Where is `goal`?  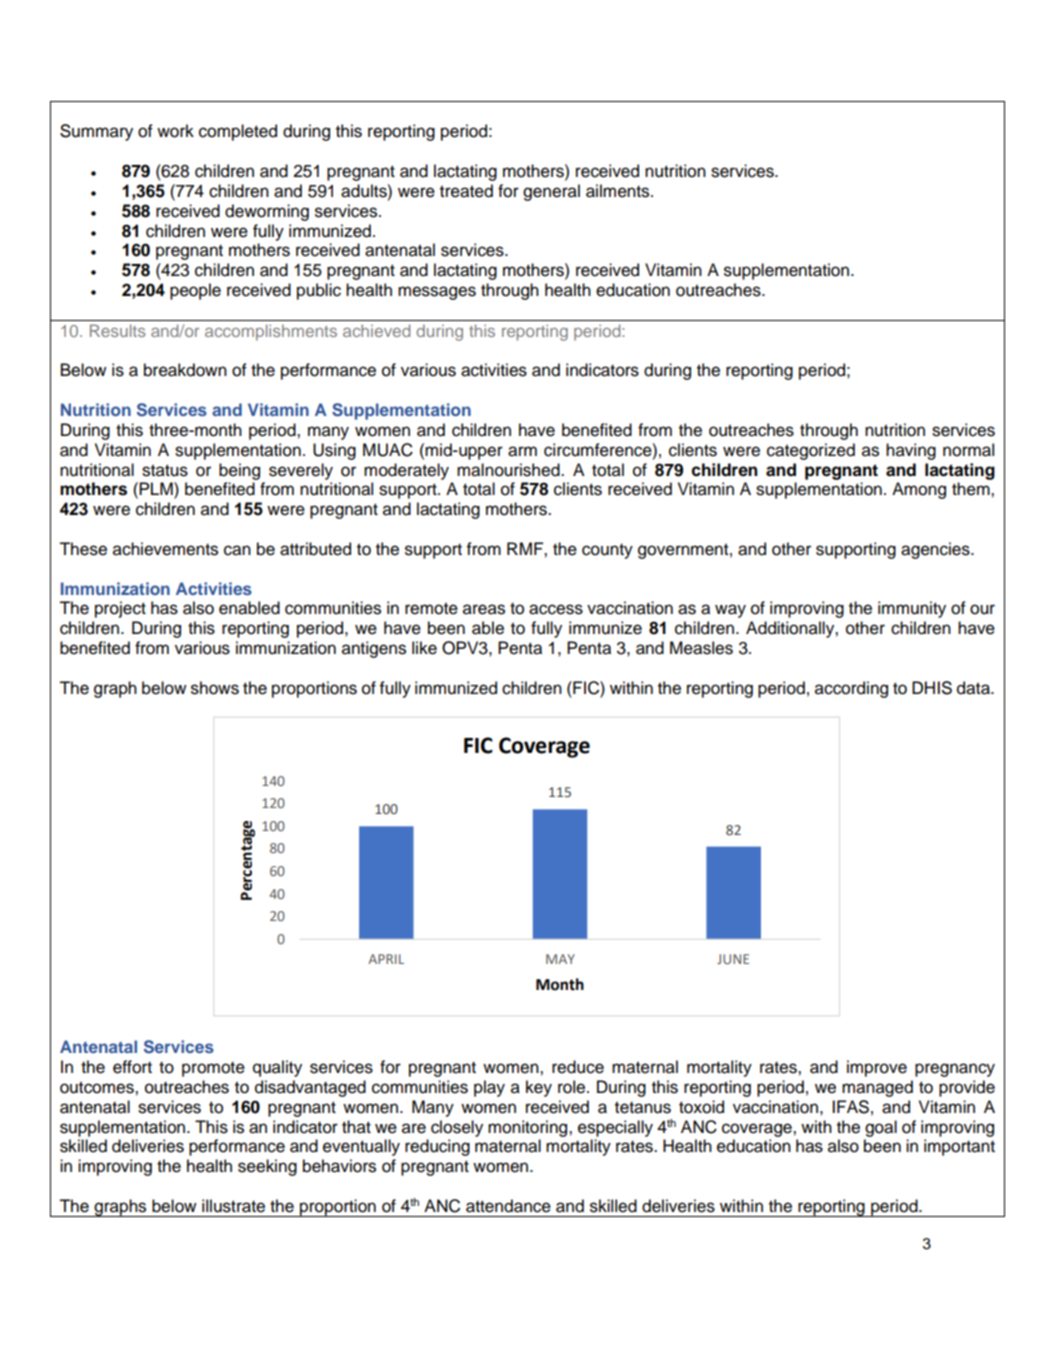 goal is located at coordinates (881, 1128).
